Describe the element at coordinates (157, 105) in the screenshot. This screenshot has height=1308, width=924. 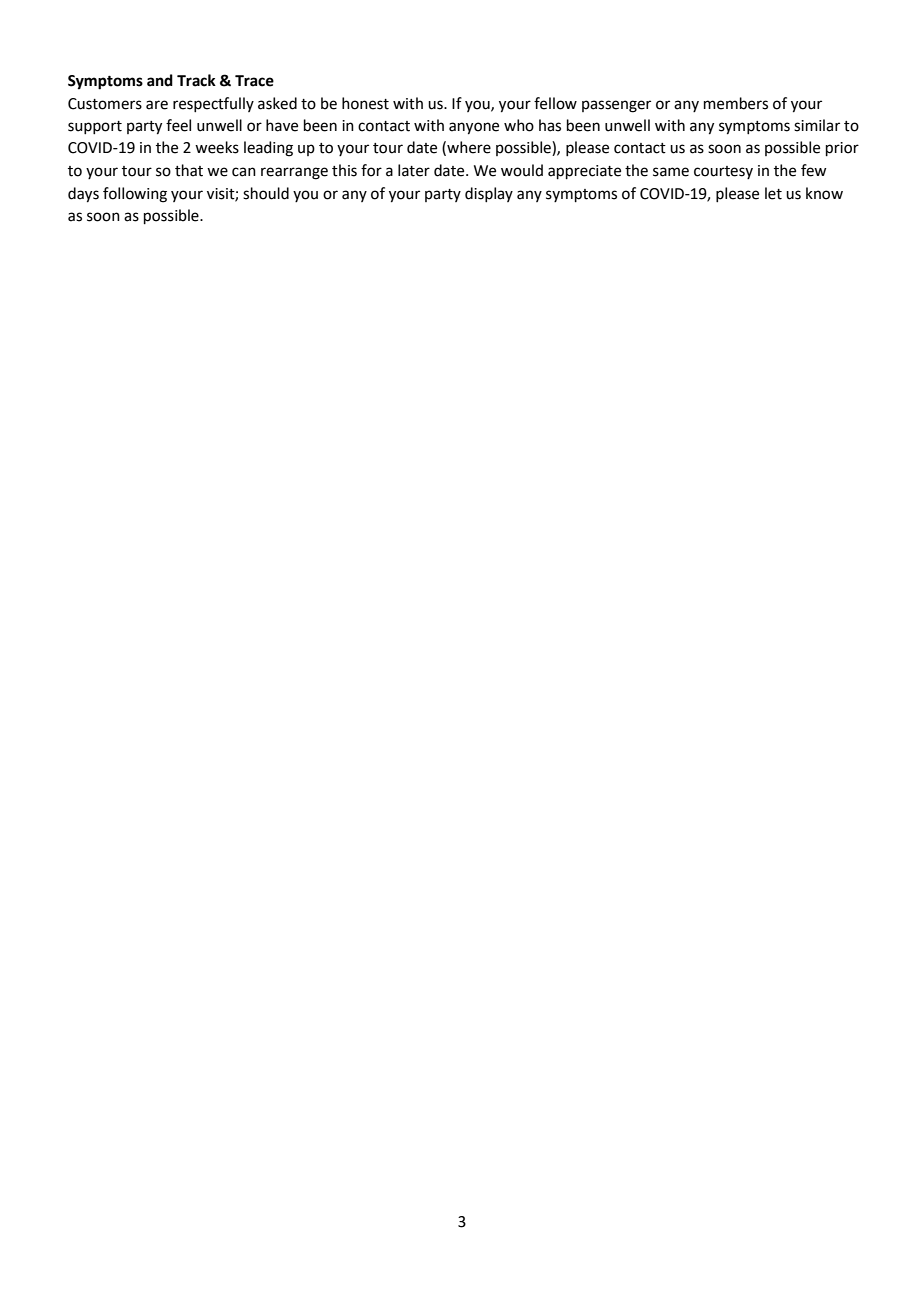
I see `are` at that location.
